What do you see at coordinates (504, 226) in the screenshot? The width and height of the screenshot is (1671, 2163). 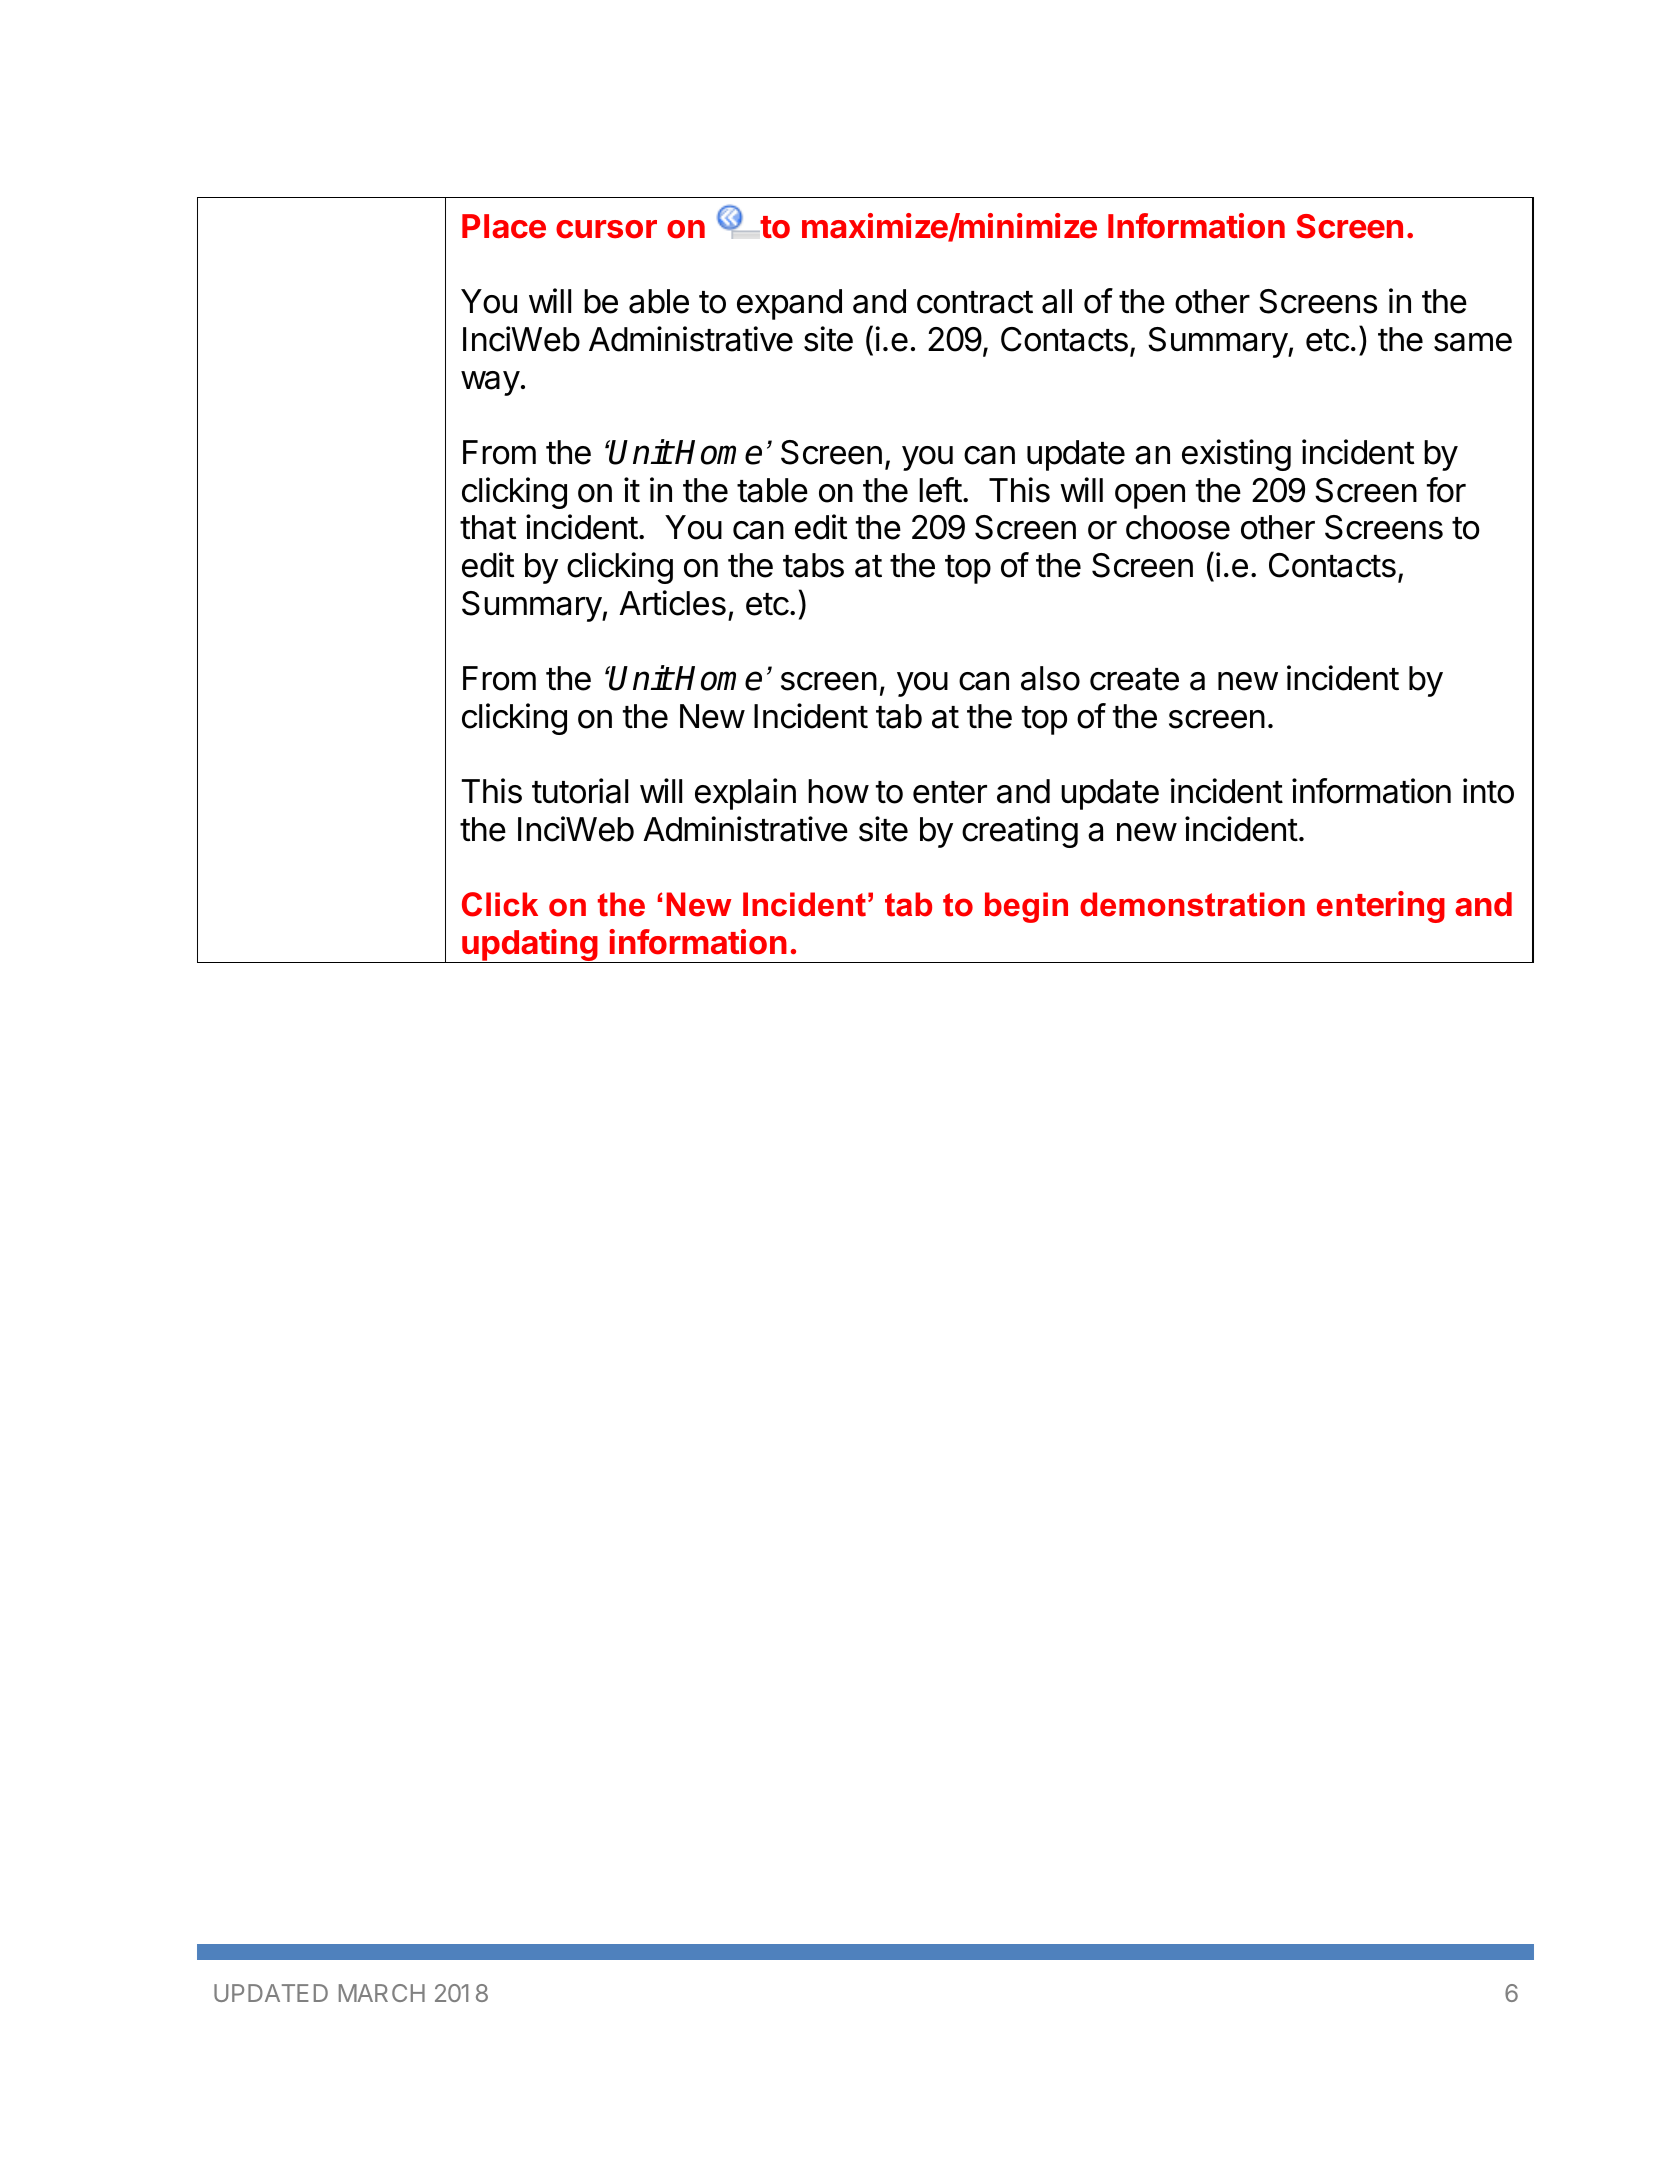 I see `Place` at bounding box center [504, 226].
